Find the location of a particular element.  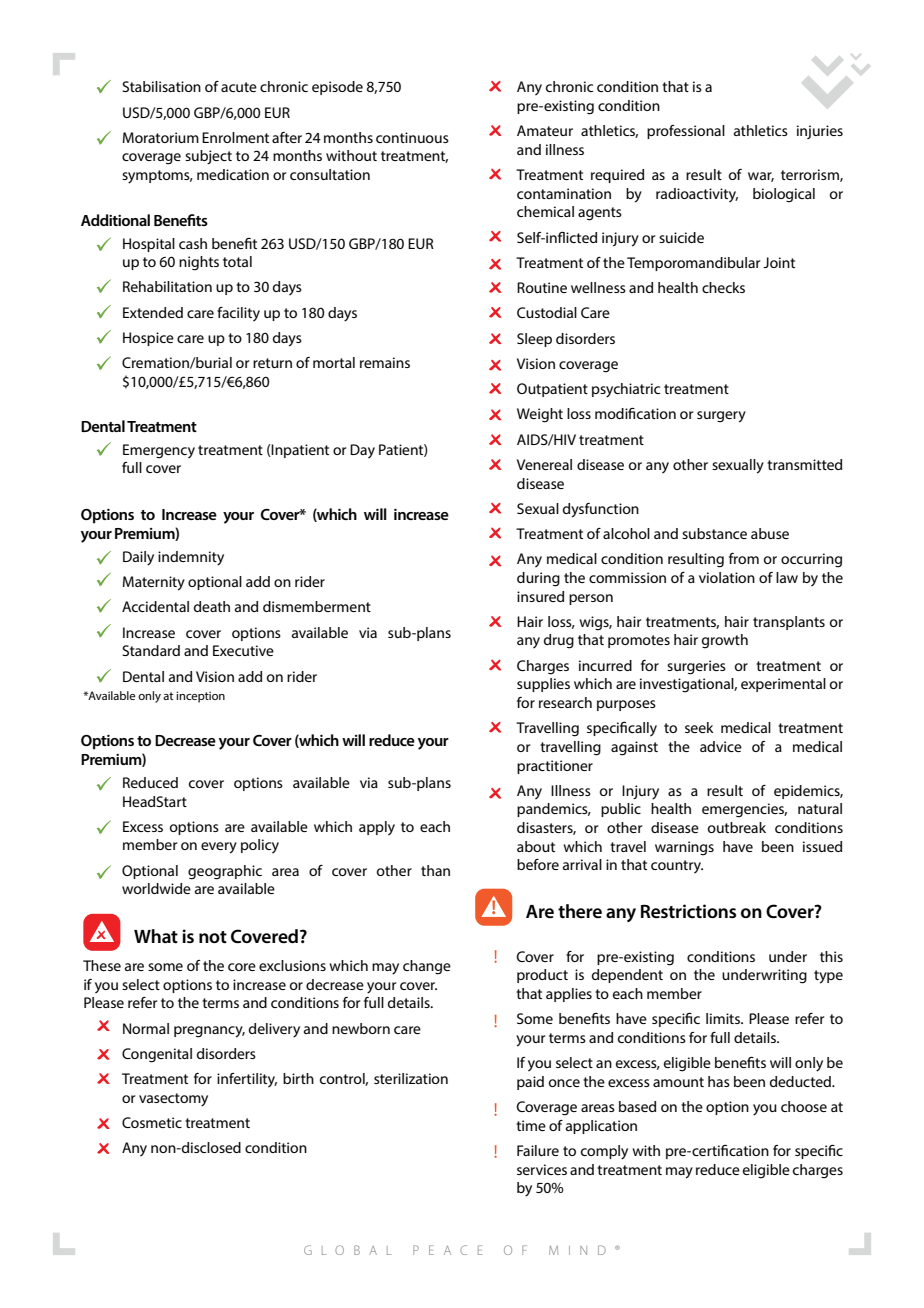

time is located at coordinates (531, 1125).
